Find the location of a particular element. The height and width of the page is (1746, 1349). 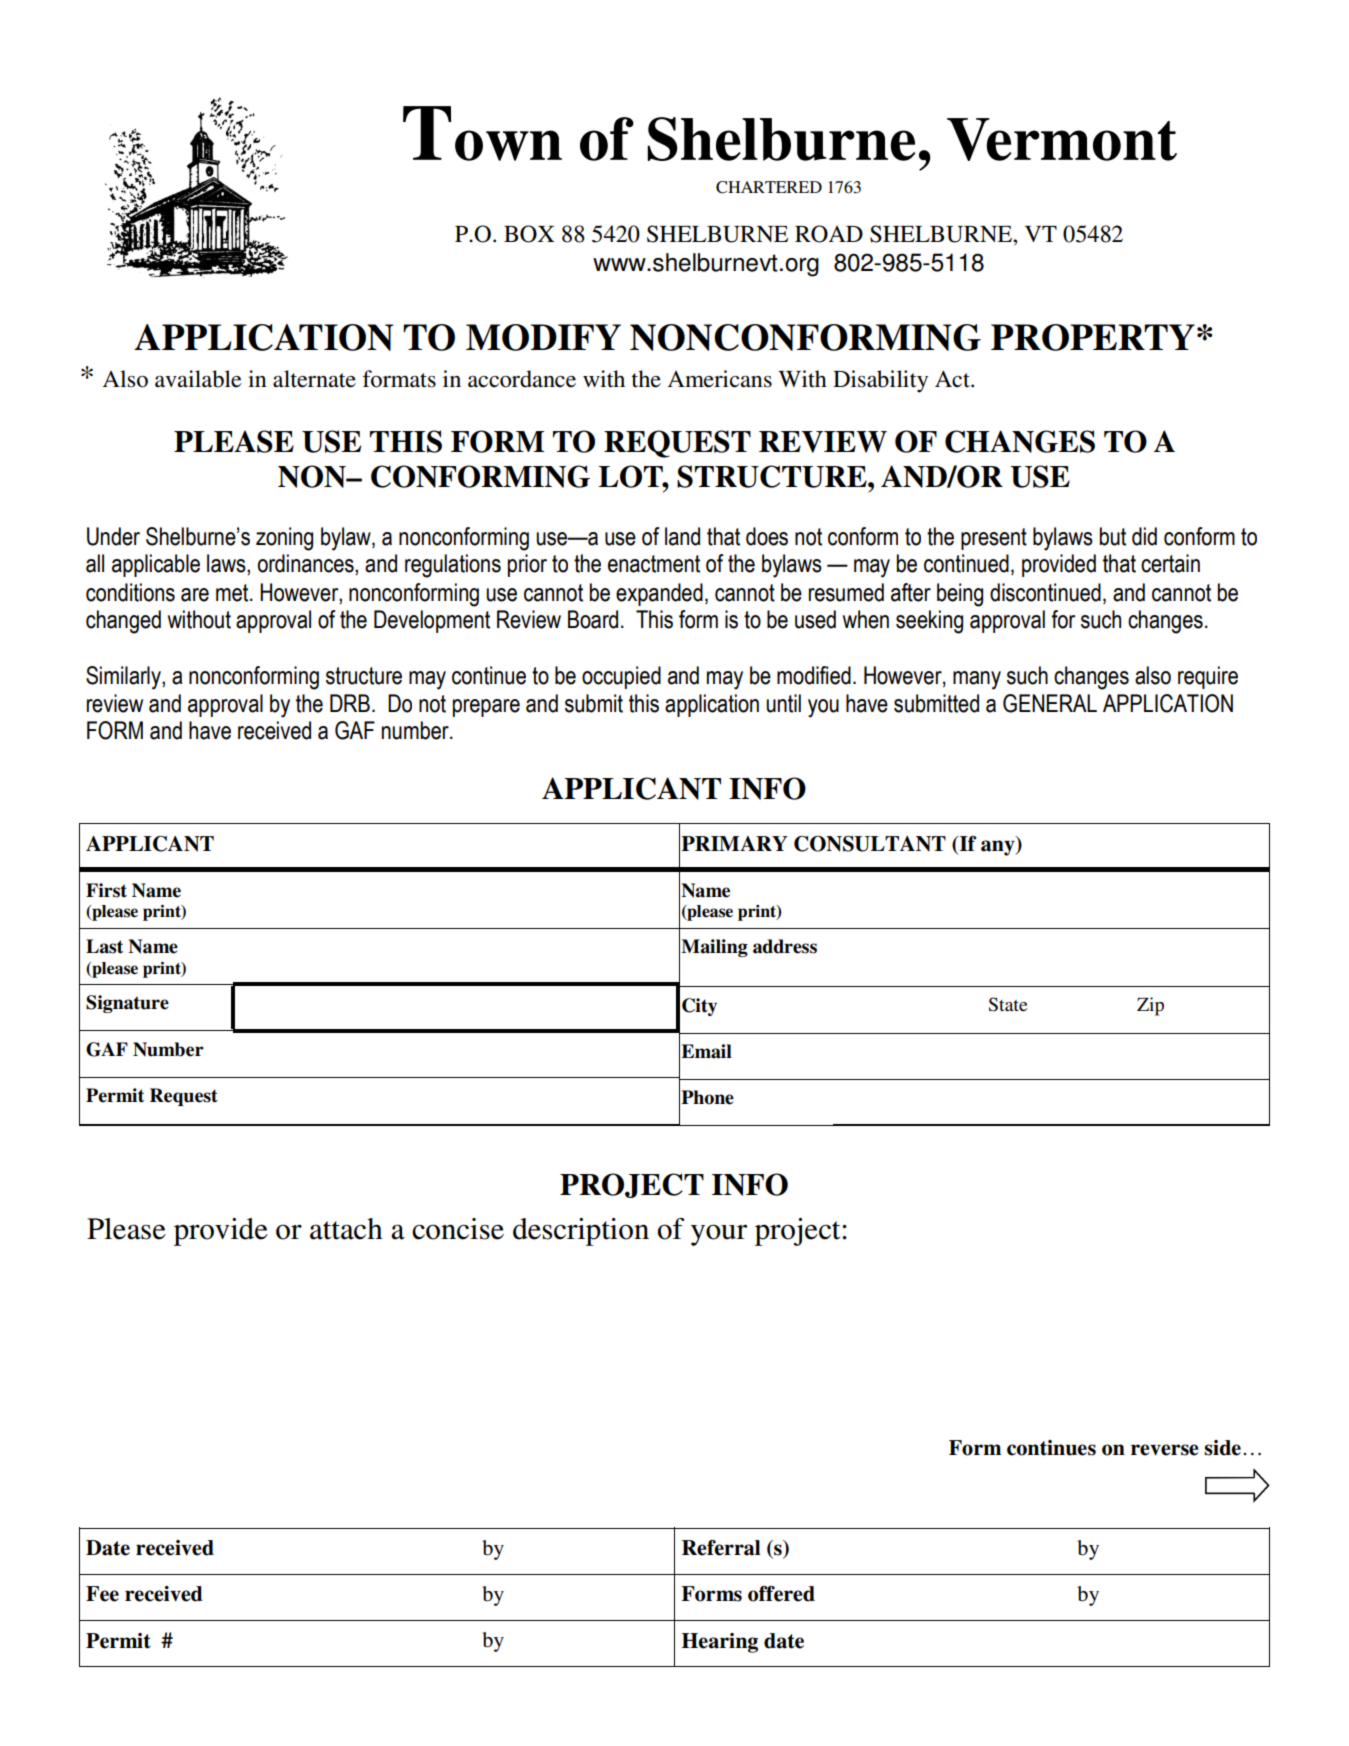

your is located at coordinates (719, 1235).
